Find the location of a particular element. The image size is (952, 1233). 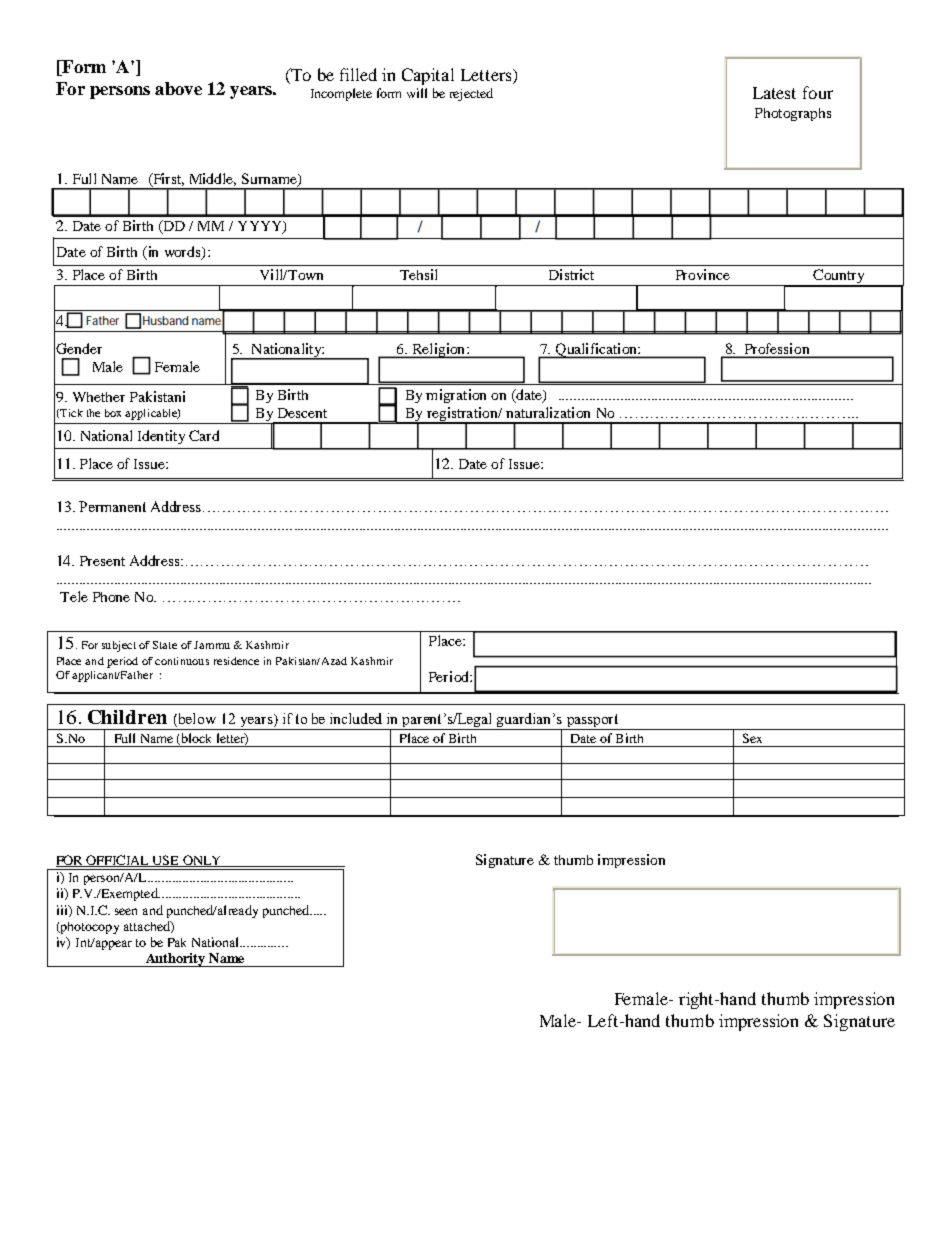

attached is located at coordinates (148, 927).
